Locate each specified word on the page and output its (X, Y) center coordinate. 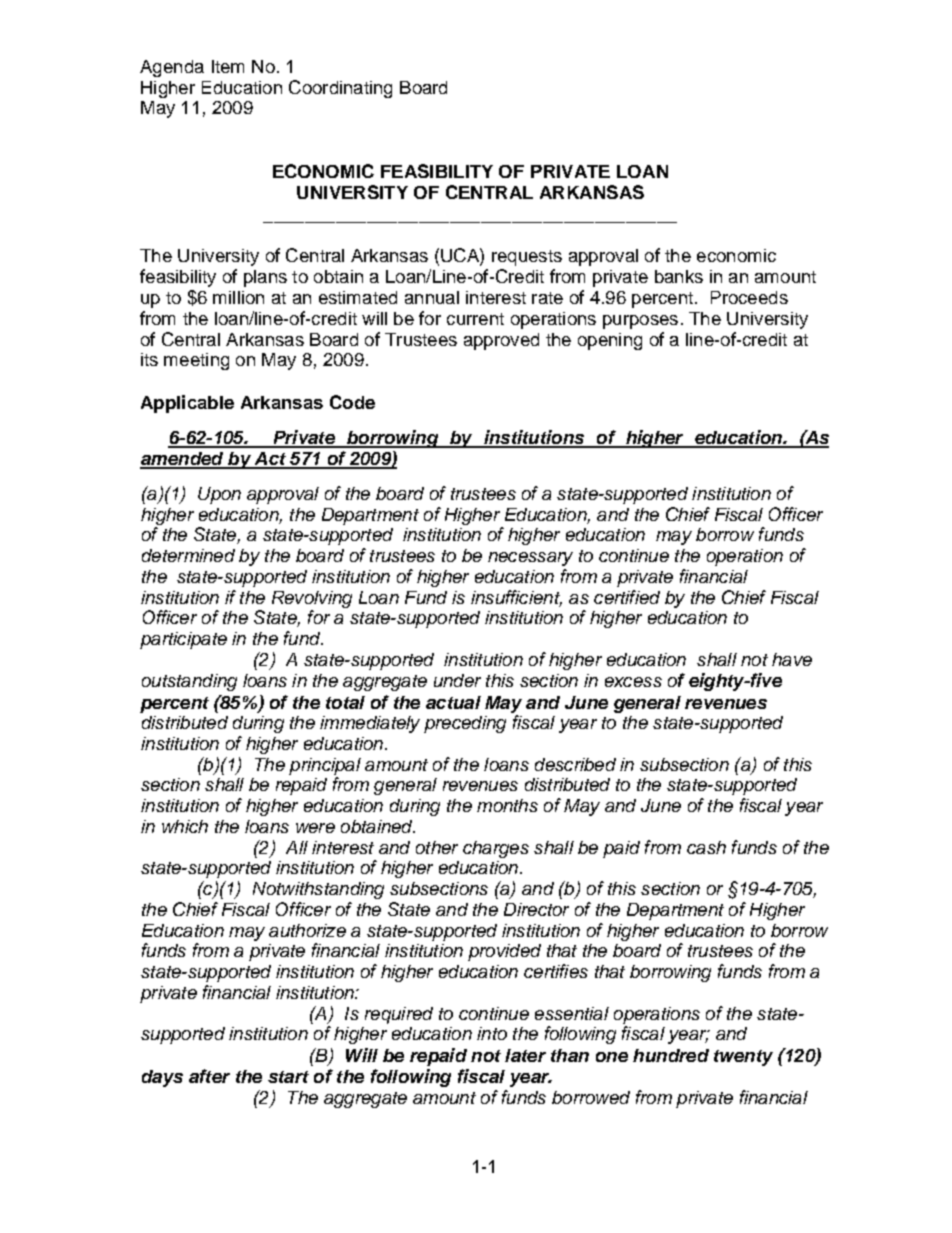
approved (501, 341)
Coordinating (340, 89)
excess (633, 682)
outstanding (189, 682)
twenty (743, 1058)
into (492, 1033)
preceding (465, 724)
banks (679, 276)
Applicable (187, 404)
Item (228, 66)
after (209, 1076)
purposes (640, 322)
